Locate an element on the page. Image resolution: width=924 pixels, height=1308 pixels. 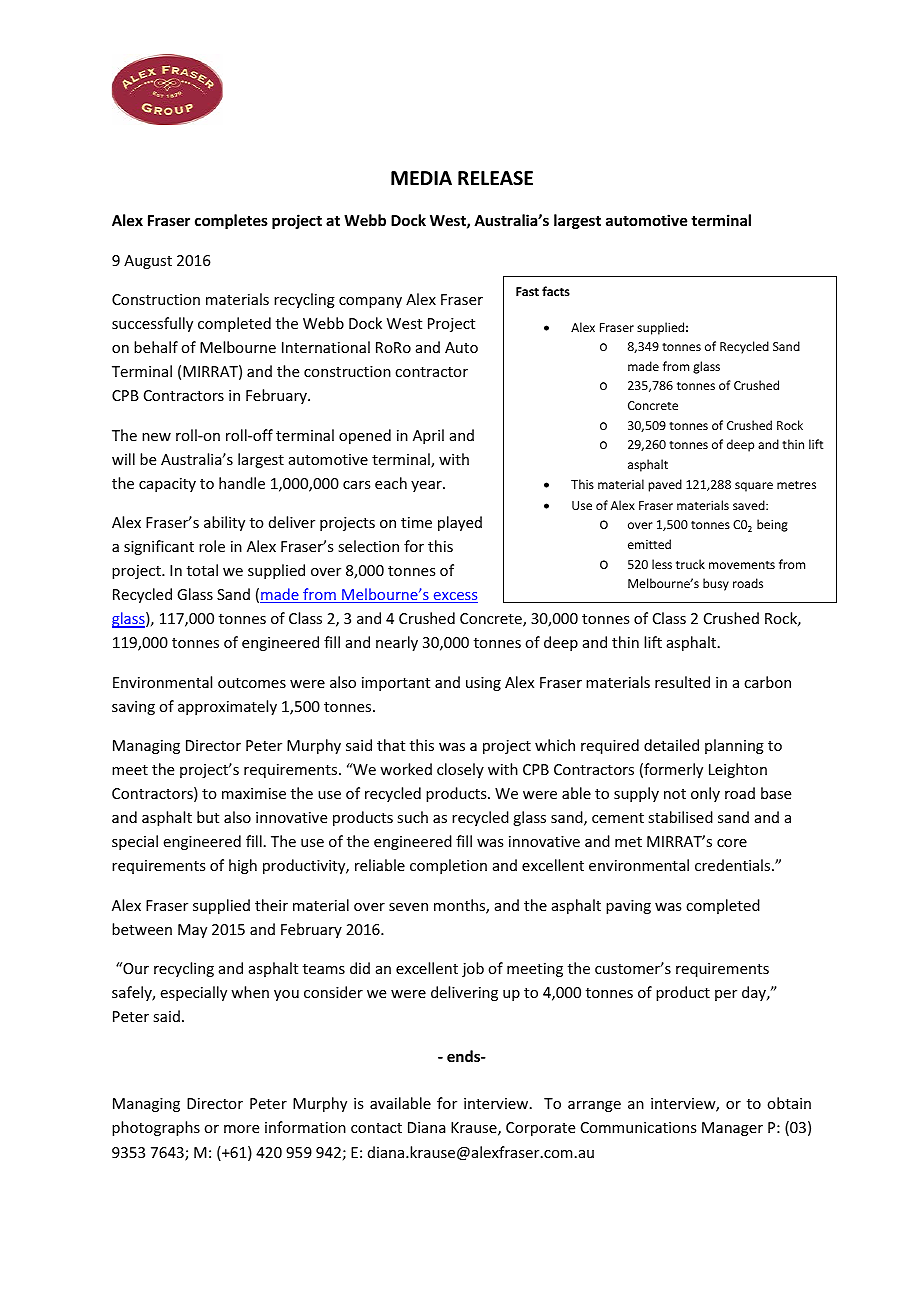
only is located at coordinates (705, 794).
